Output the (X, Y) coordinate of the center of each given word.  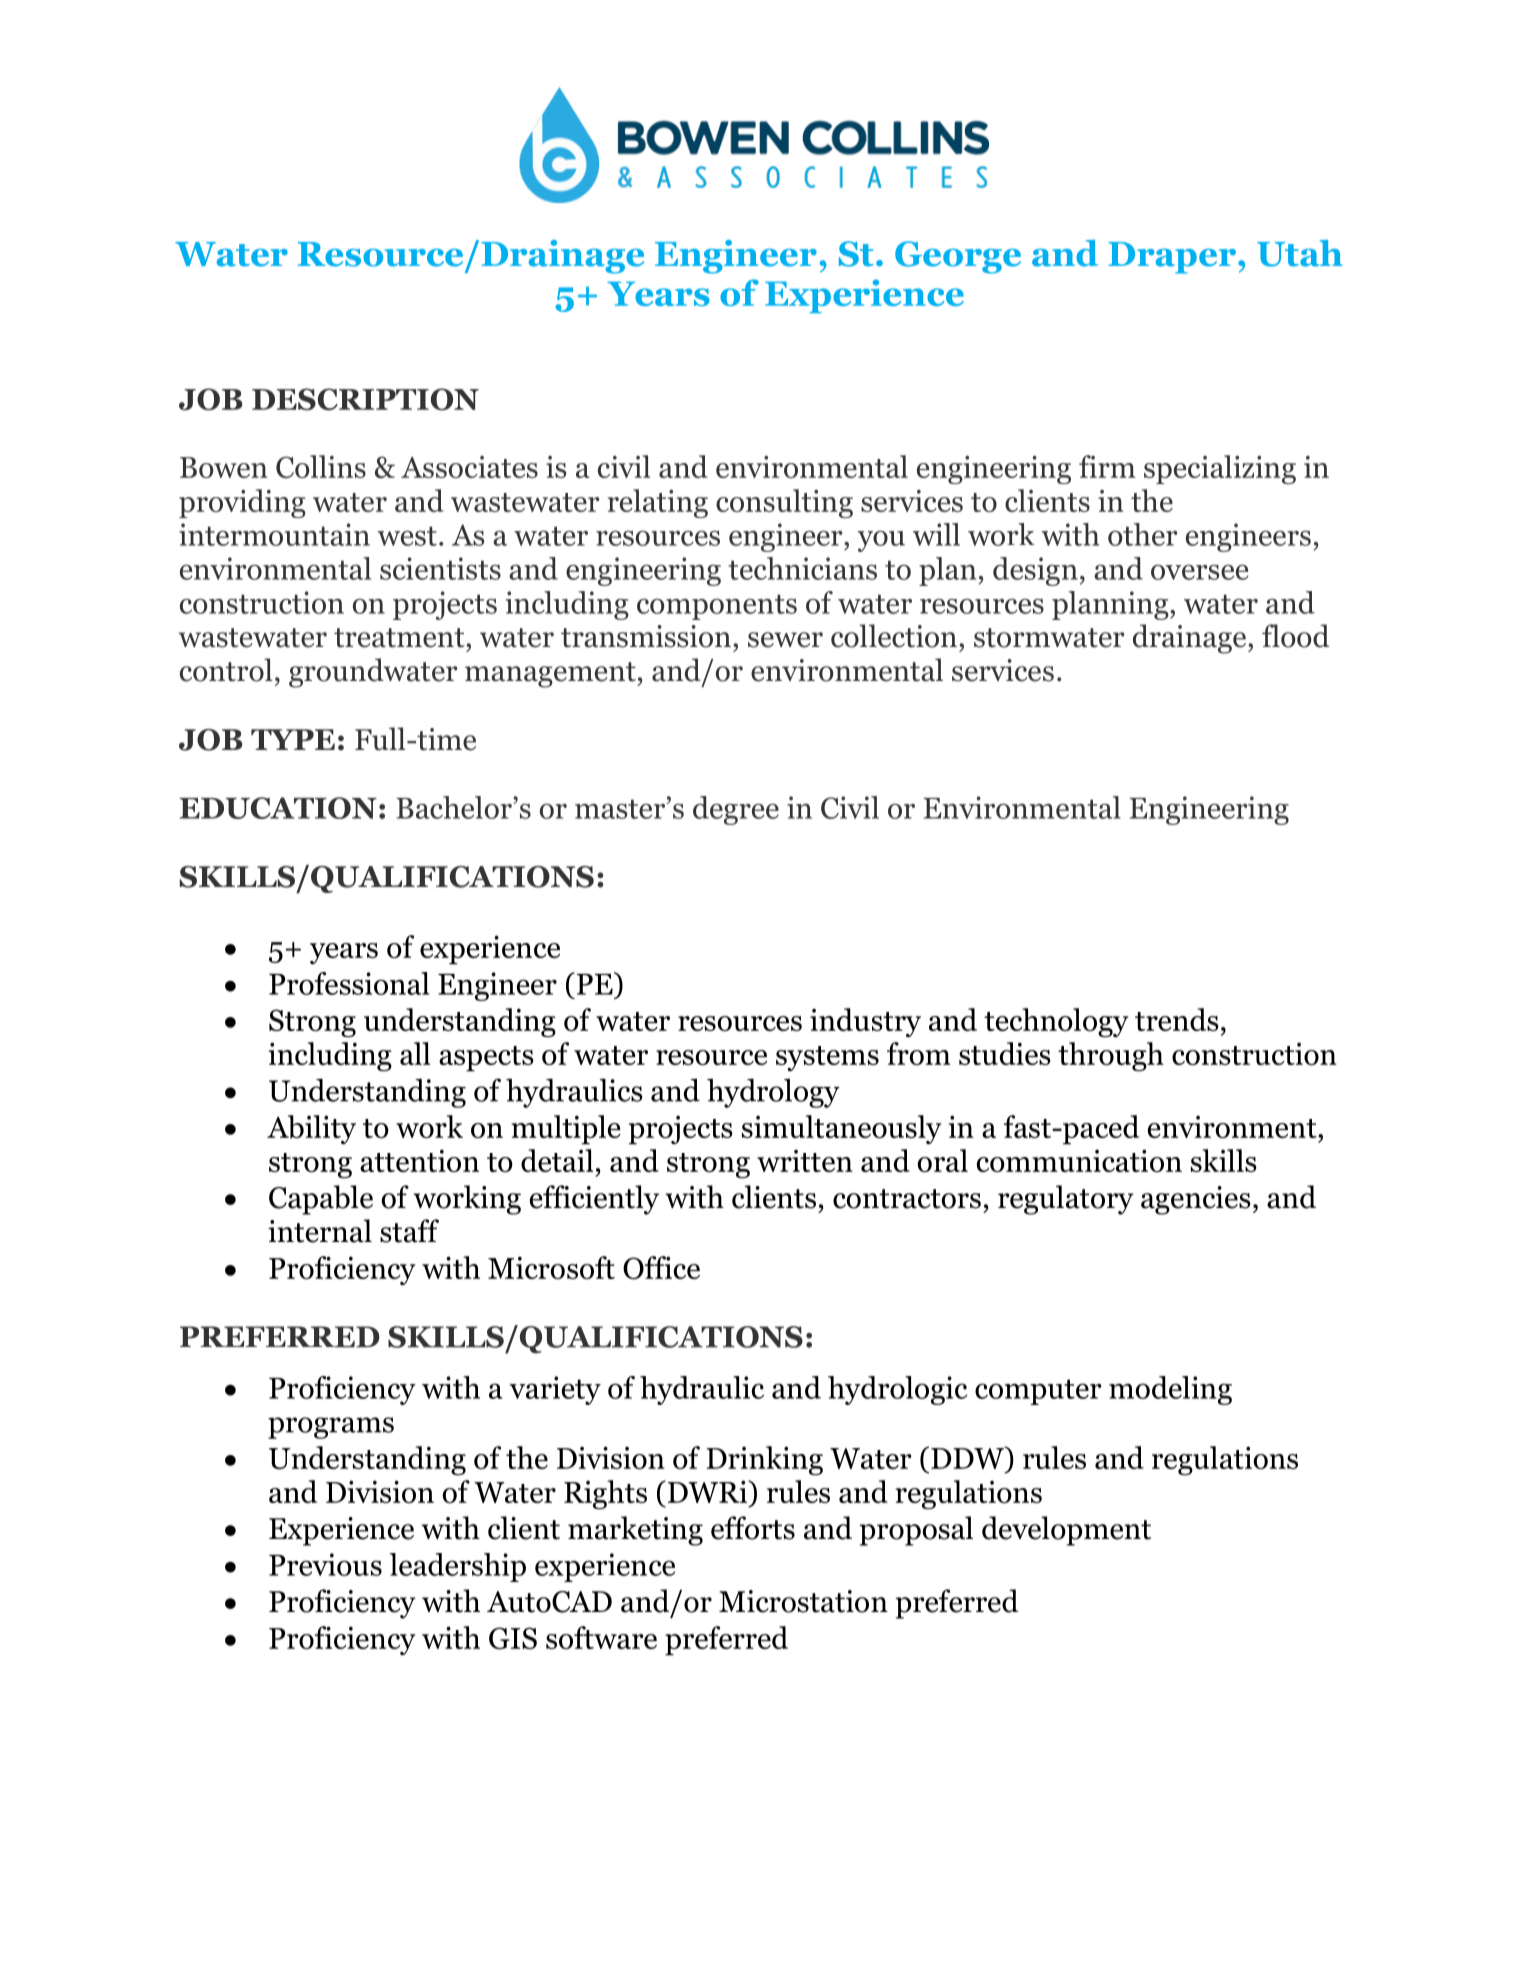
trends (1177, 1019)
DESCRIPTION (365, 399)
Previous (325, 1564)
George (958, 257)
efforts (753, 1528)
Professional (349, 983)
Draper (1172, 258)
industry (865, 1022)
